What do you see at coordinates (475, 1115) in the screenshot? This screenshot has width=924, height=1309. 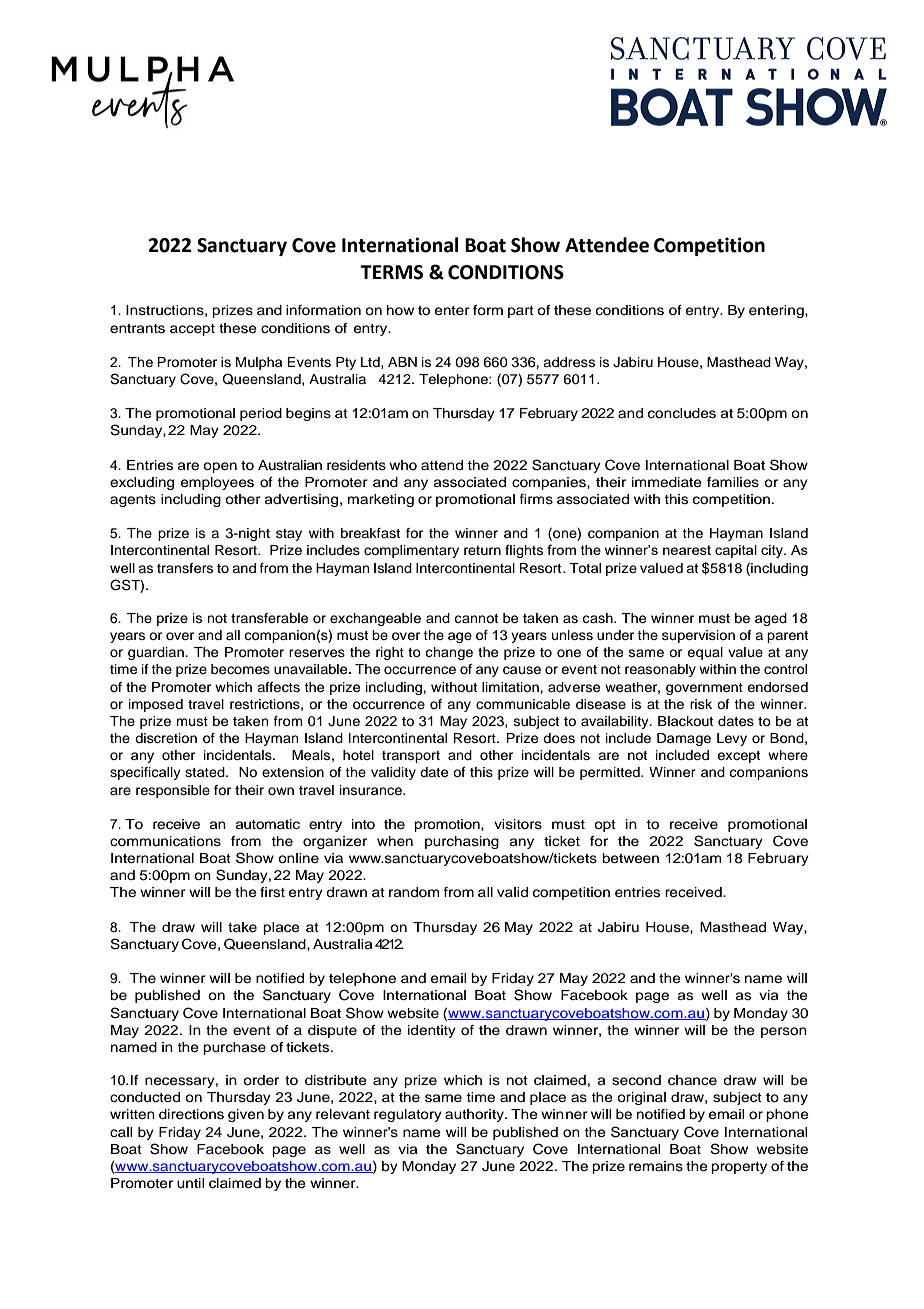 I see `authority` at bounding box center [475, 1115].
